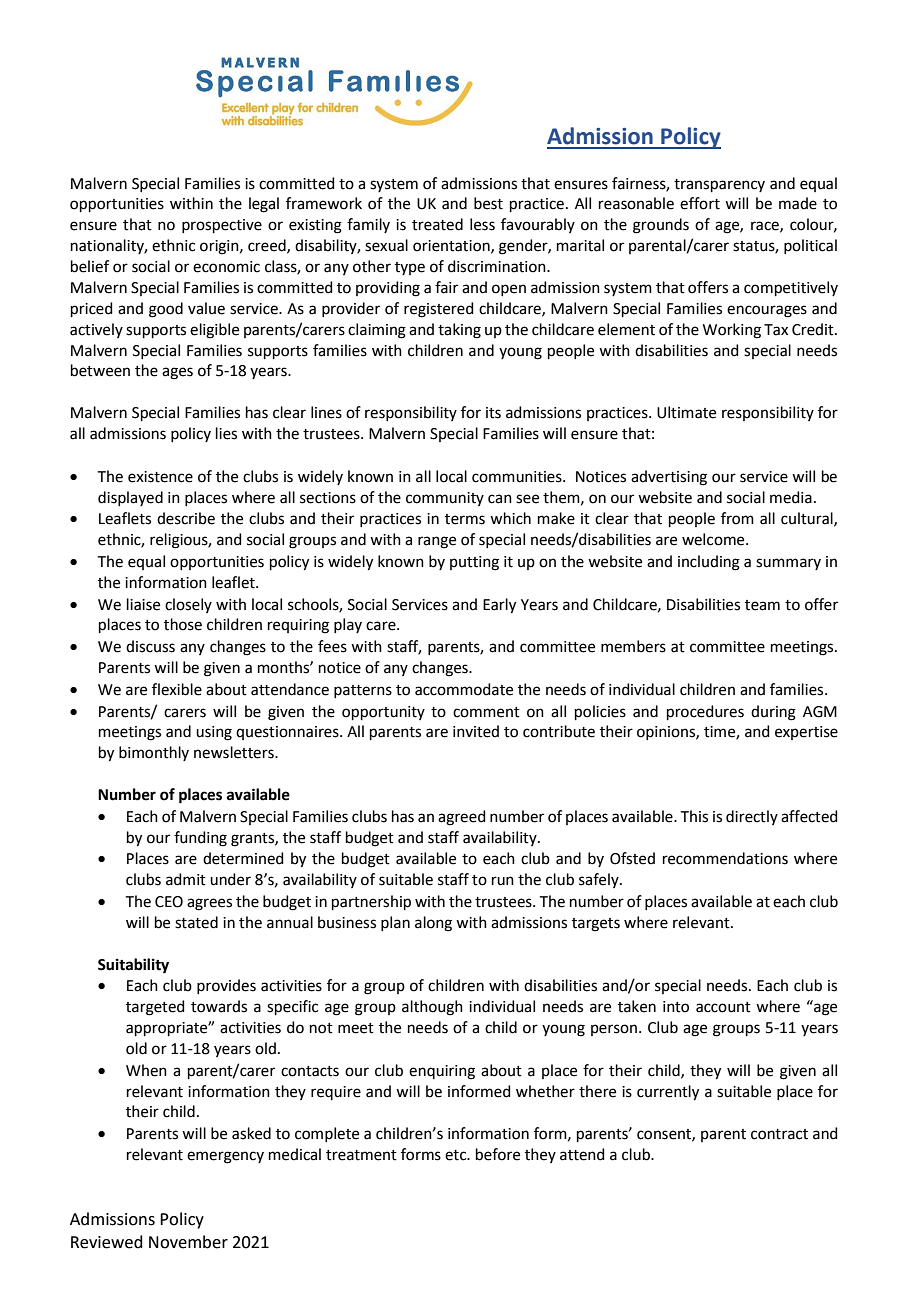 The image size is (924, 1308). Describe the element at coordinates (188, 1242) in the document. I see `November` at that location.
